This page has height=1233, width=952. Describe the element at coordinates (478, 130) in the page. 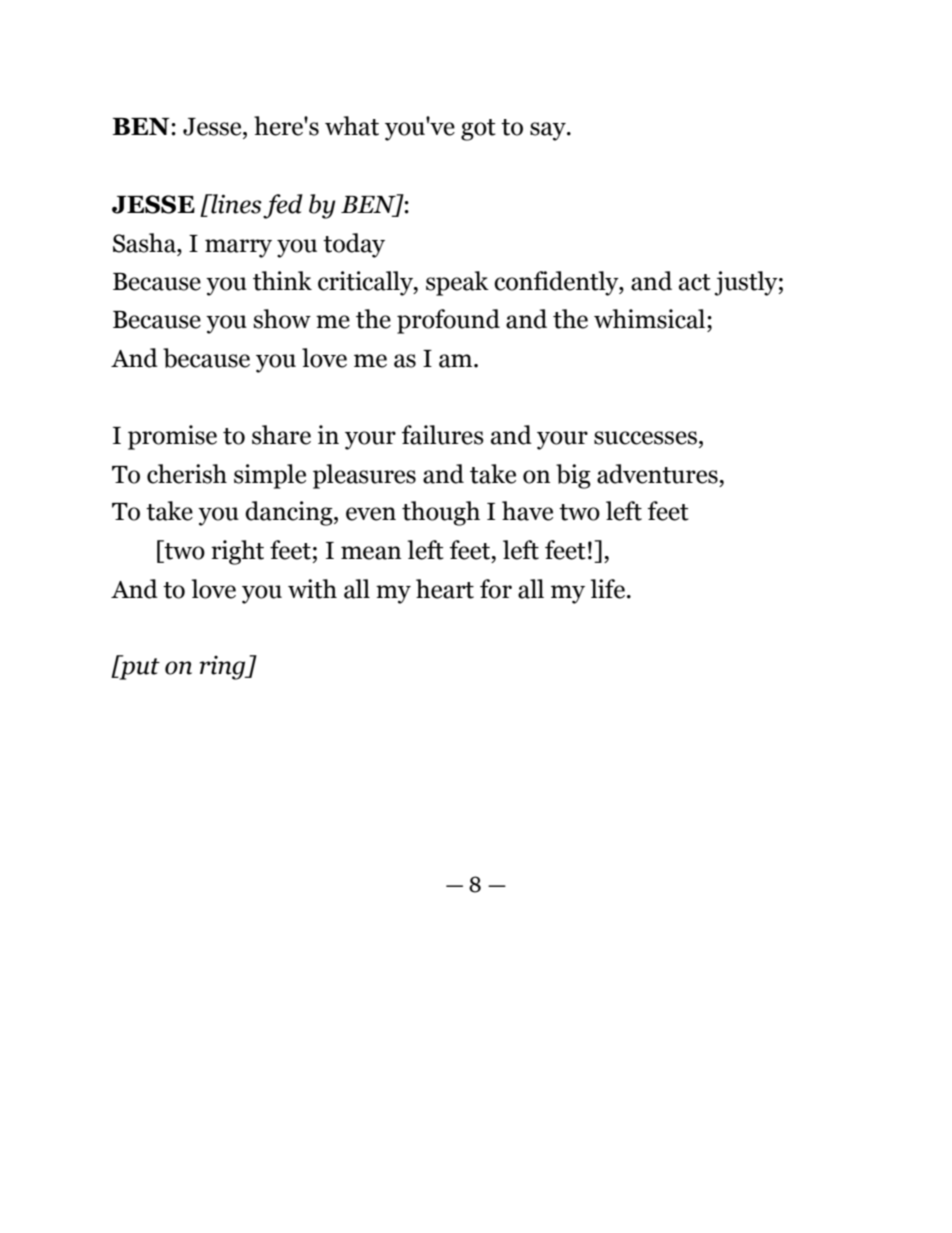

I see `got` at that location.
